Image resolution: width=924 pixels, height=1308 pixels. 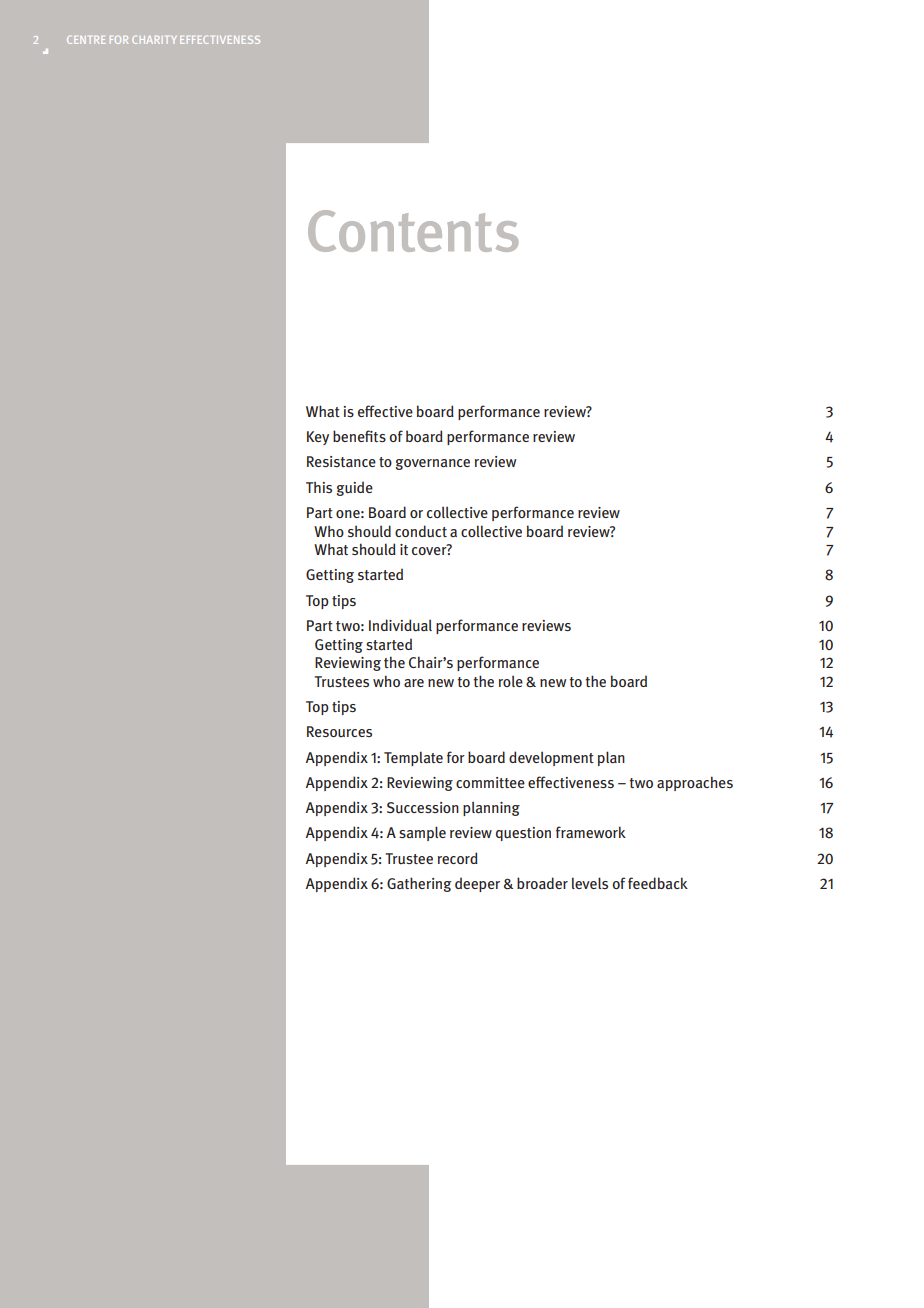 What do you see at coordinates (413, 231) in the screenshot?
I see `Contents` at bounding box center [413, 231].
